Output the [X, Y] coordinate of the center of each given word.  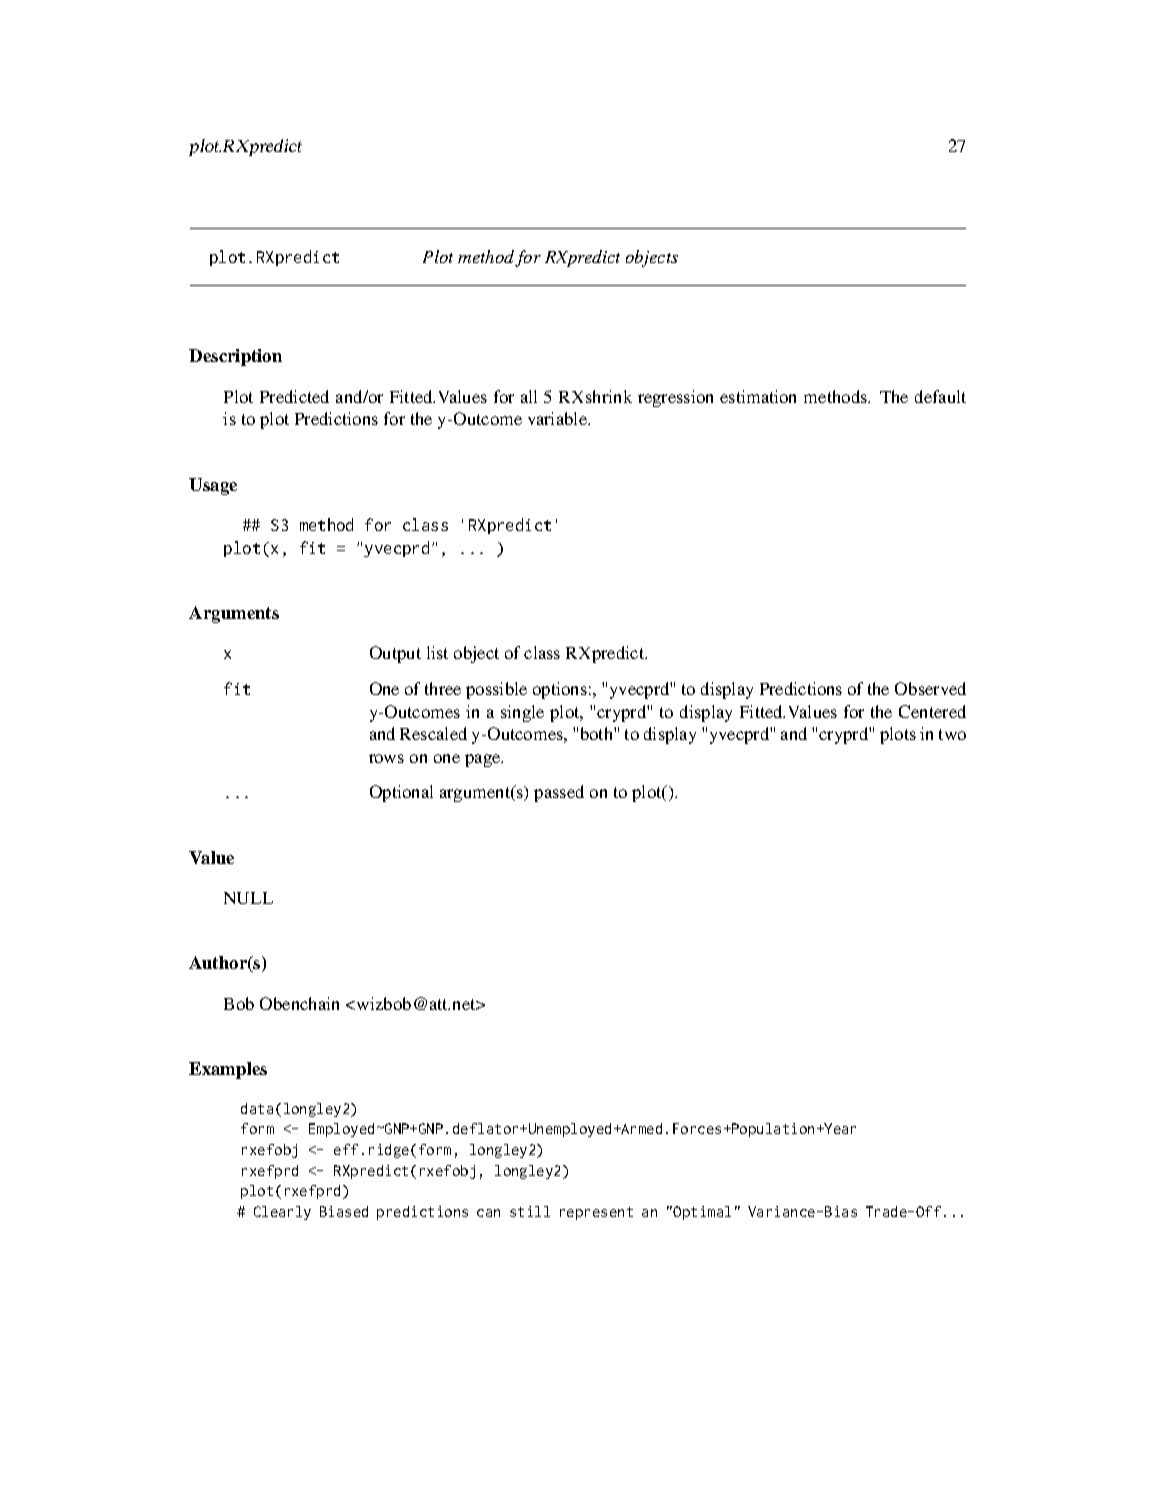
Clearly [282, 1213]
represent [596, 1213]
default [940, 396]
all [529, 396]
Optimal [701, 1213]
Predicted [294, 396]
